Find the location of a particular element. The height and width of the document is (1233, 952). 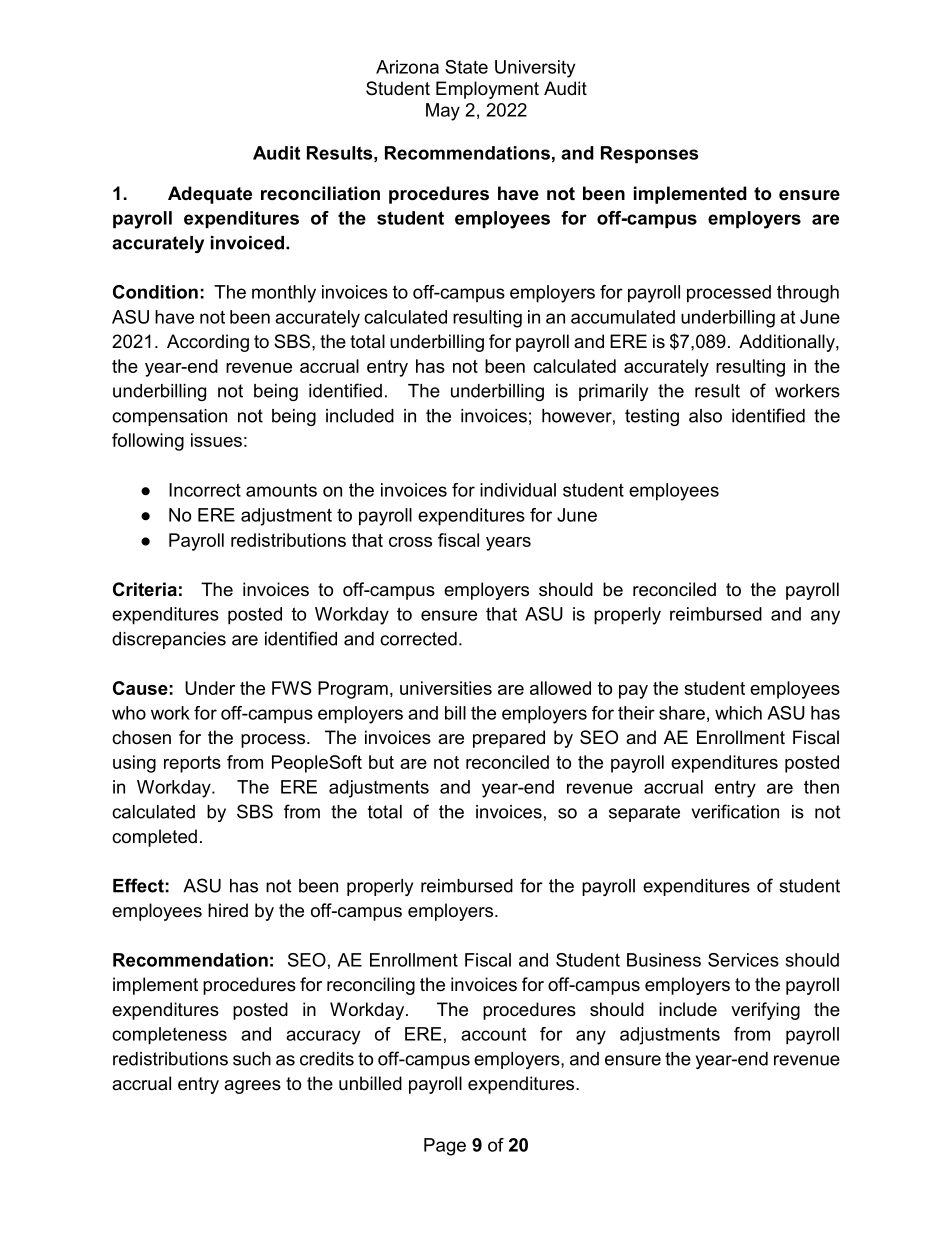

Responses is located at coordinates (650, 154).
